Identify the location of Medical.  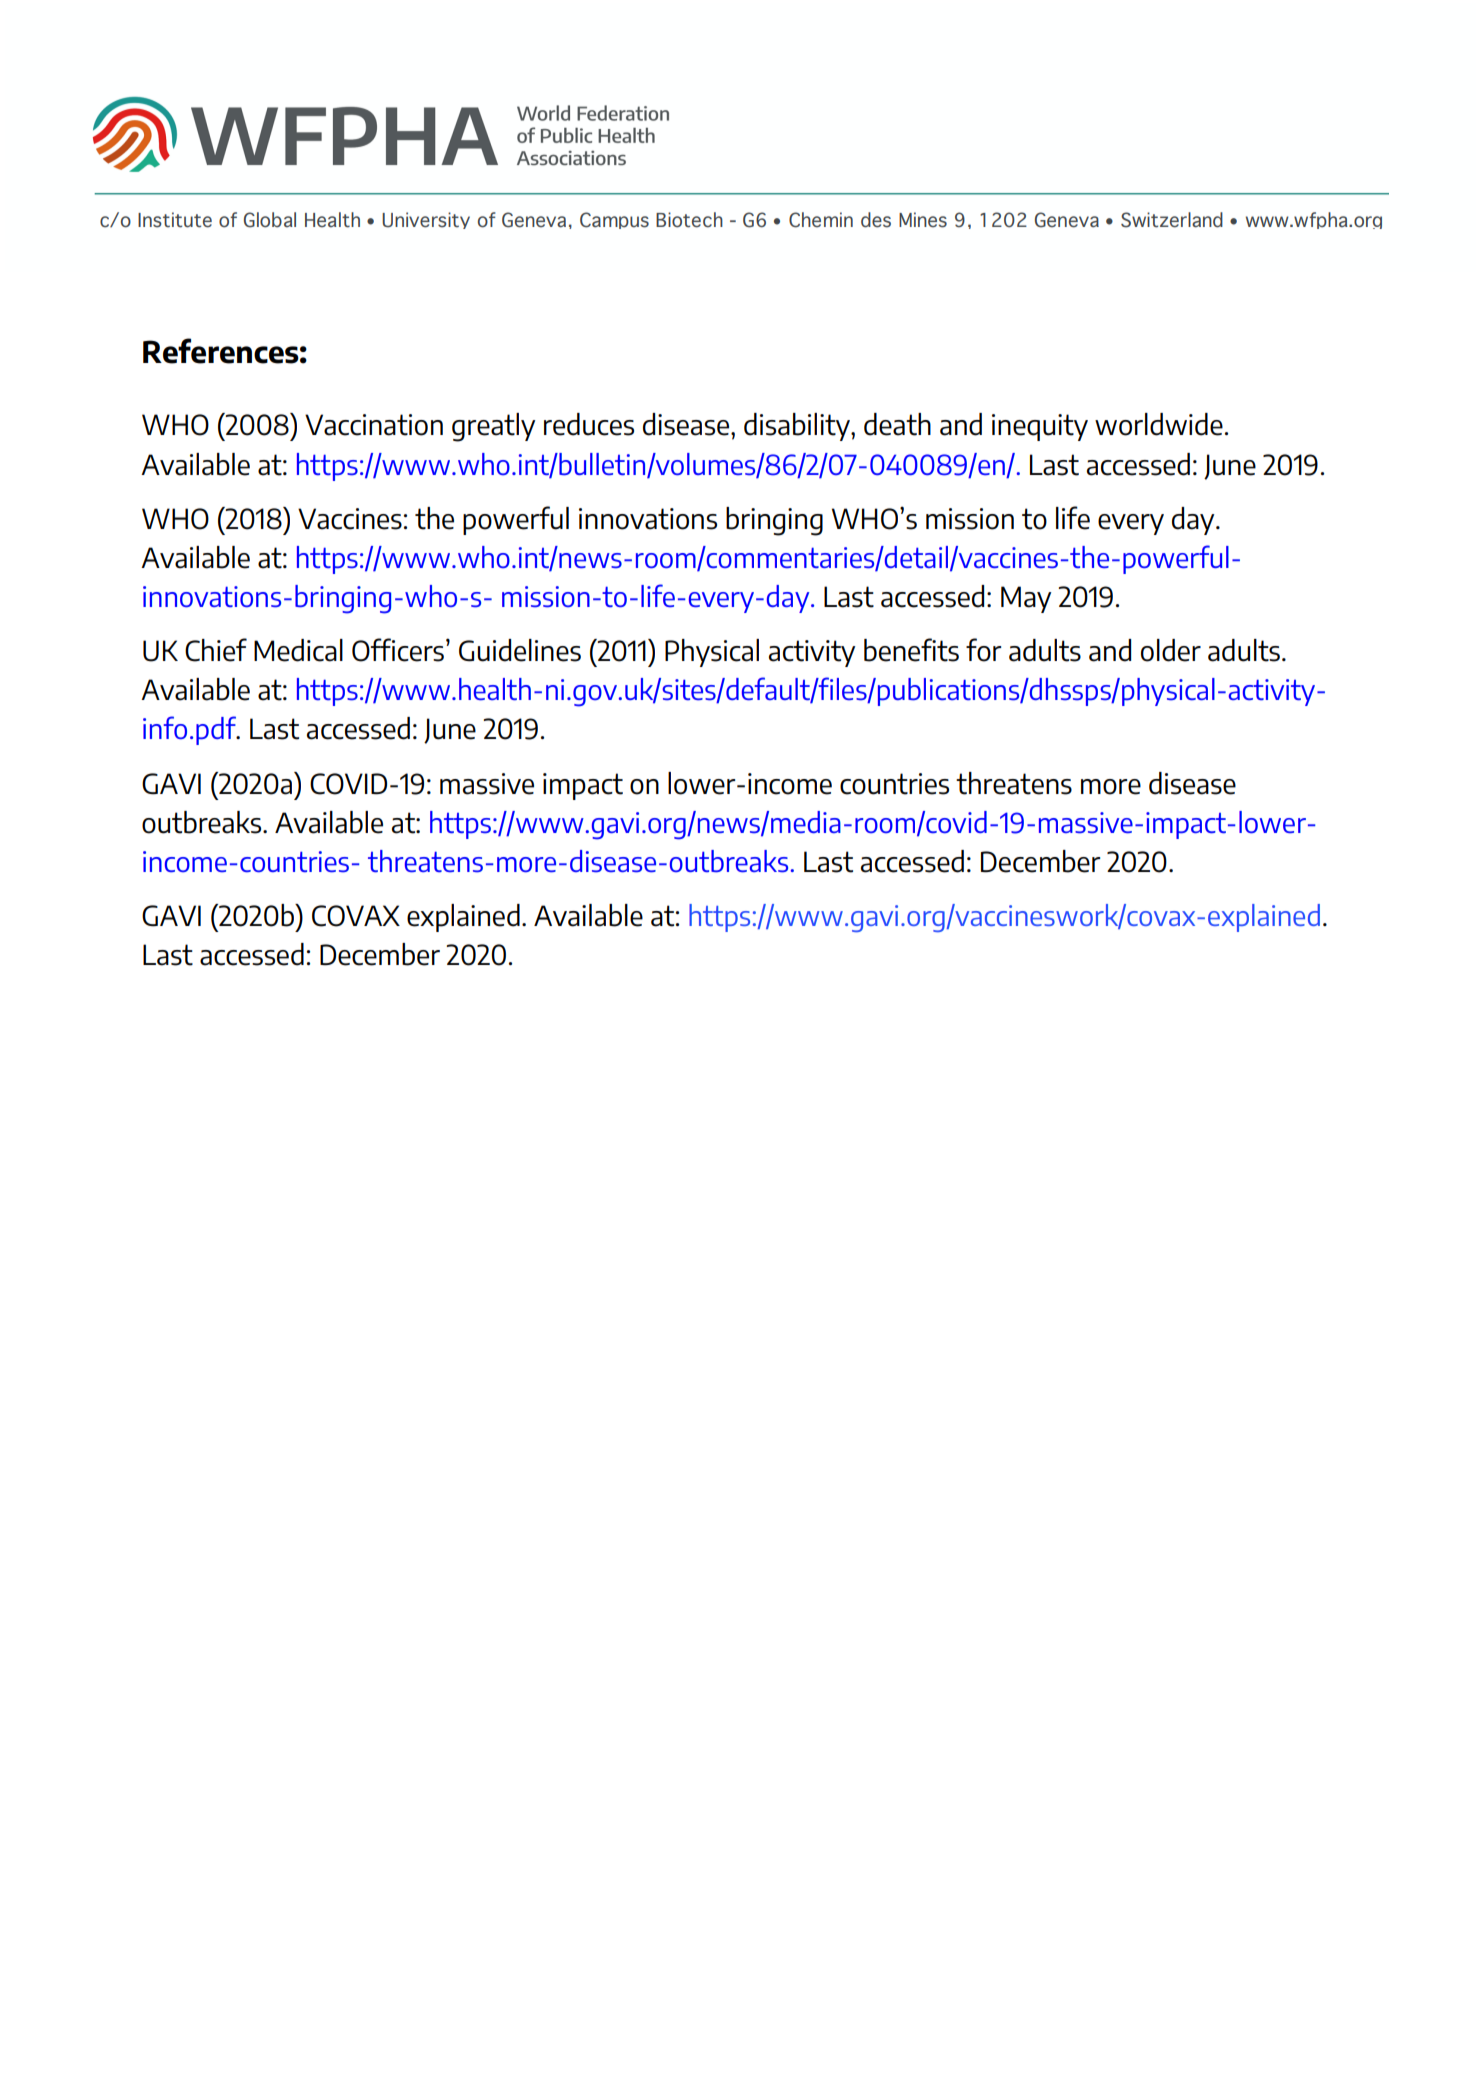
(298, 650).
